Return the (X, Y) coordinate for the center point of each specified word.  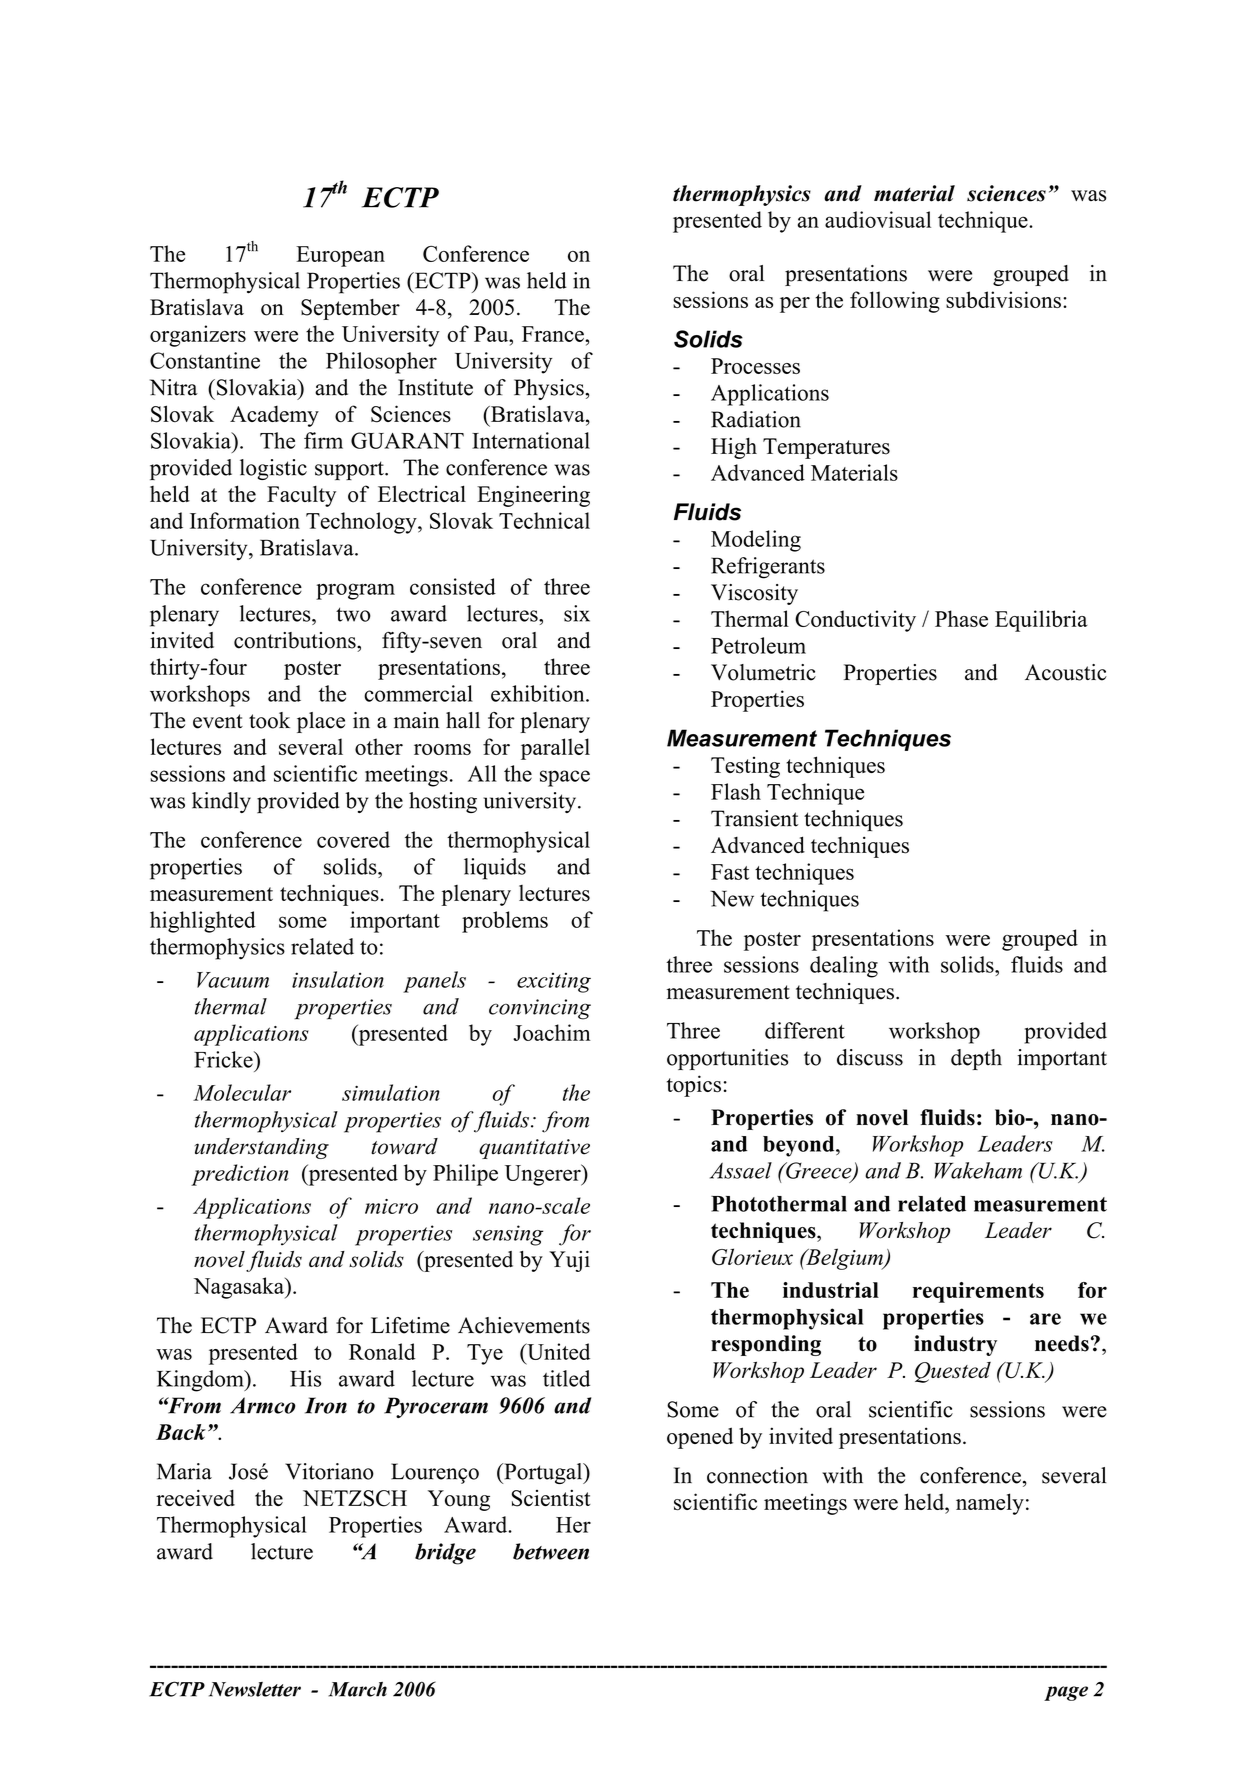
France (554, 334)
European (340, 256)
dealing (844, 967)
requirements (978, 1292)
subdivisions (1003, 299)
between (551, 1551)
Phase (961, 618)
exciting (554, 982)
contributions (296, 640)
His (305, 1378)
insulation (338, 979)
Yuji (569, 1261)
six (577, 613)
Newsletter (255, 1689)
